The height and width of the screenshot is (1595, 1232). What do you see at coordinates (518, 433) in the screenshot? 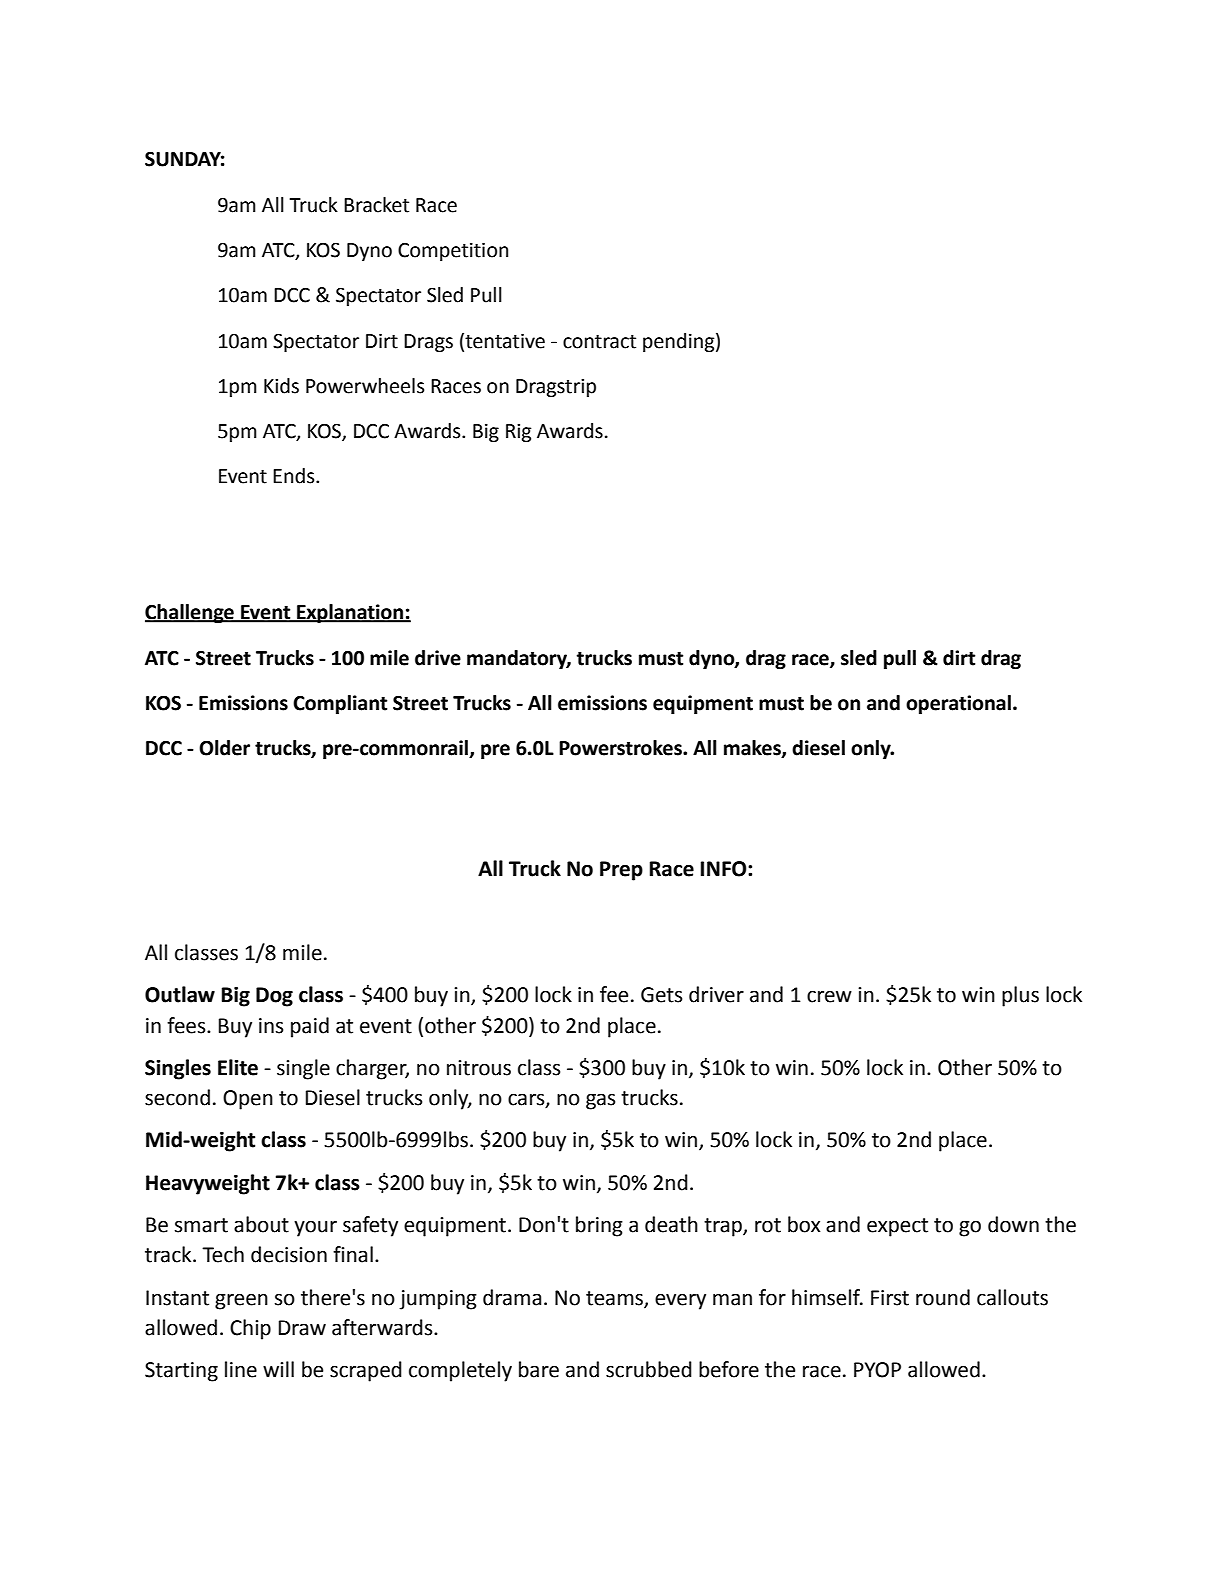
I see `Rig` at bounding box center [518, 433].
